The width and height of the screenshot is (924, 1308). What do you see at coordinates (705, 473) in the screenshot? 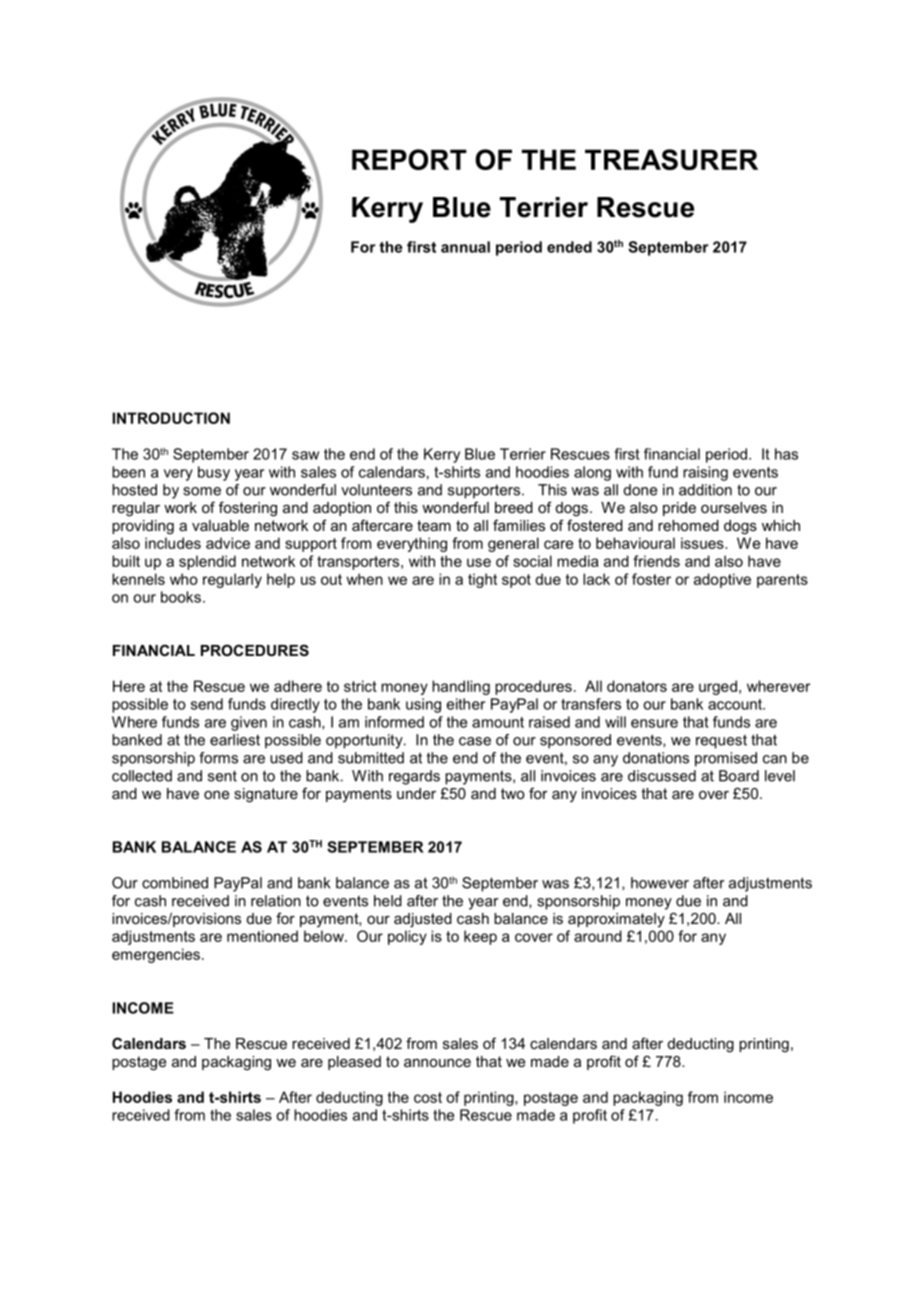
I see `raising` at bounding box center [705, 473].
